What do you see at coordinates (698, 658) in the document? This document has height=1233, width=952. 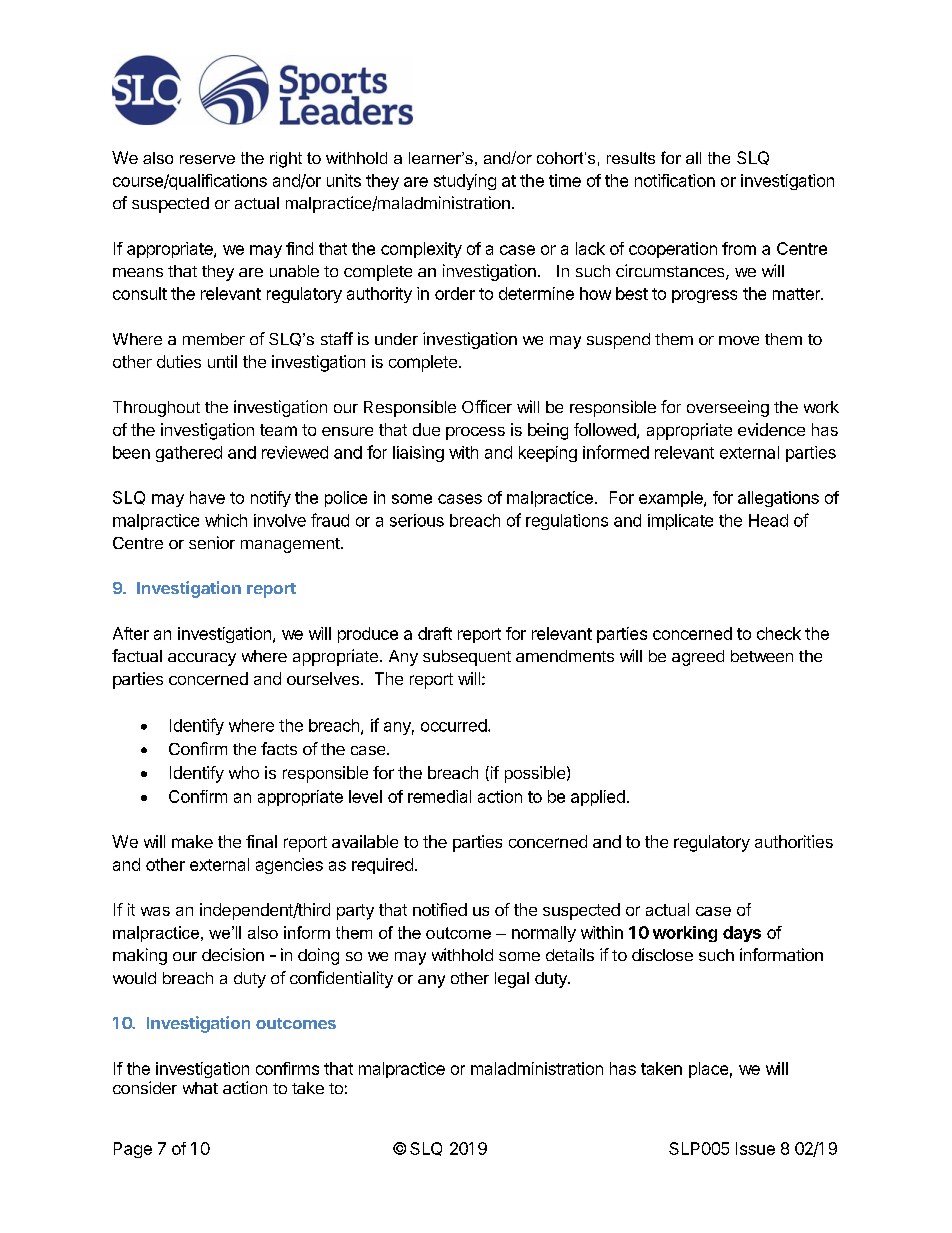 I see `agreed` at bounding box center [698, 658].
